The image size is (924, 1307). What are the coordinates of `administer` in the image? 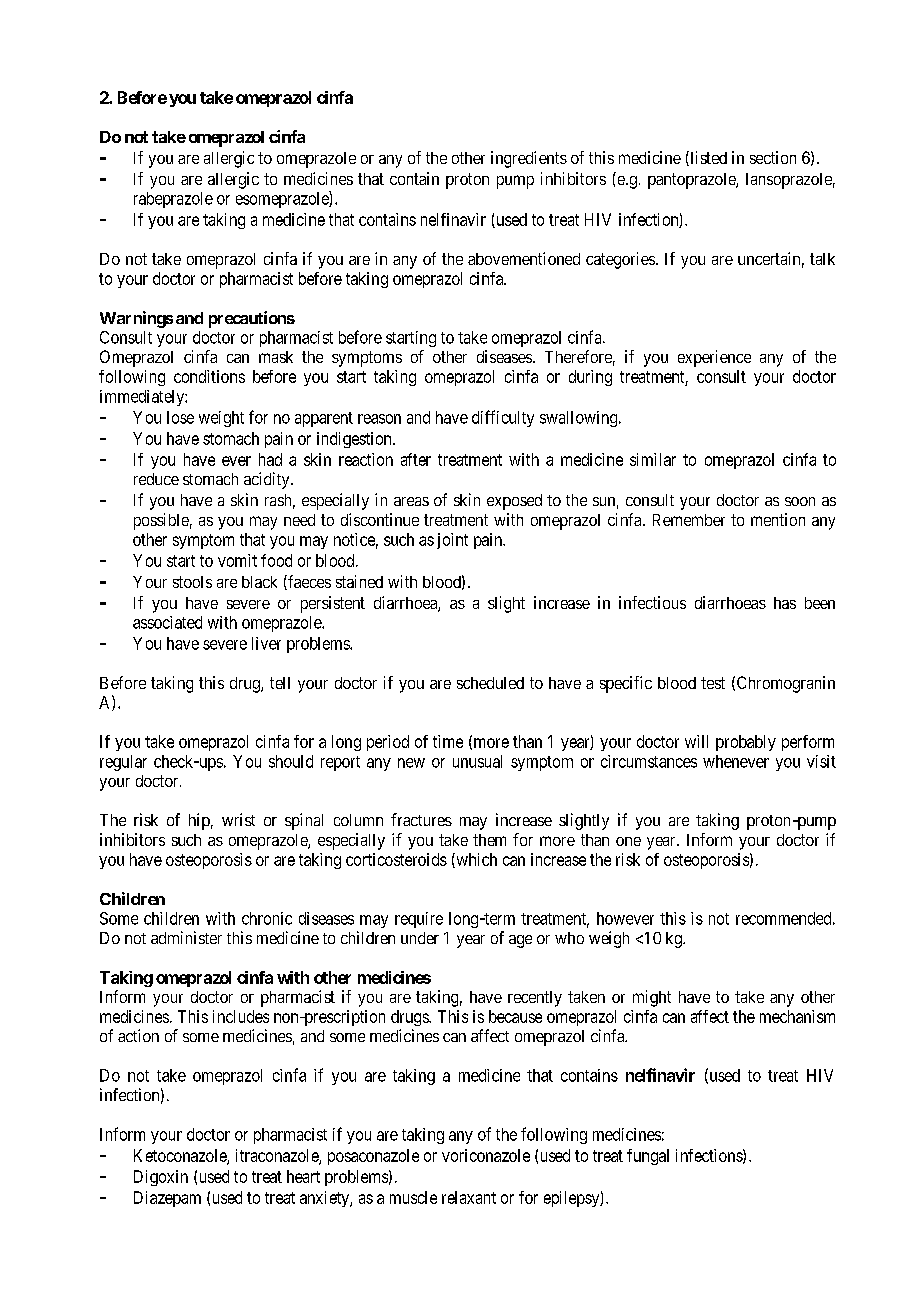 It's located at (186, 937).
